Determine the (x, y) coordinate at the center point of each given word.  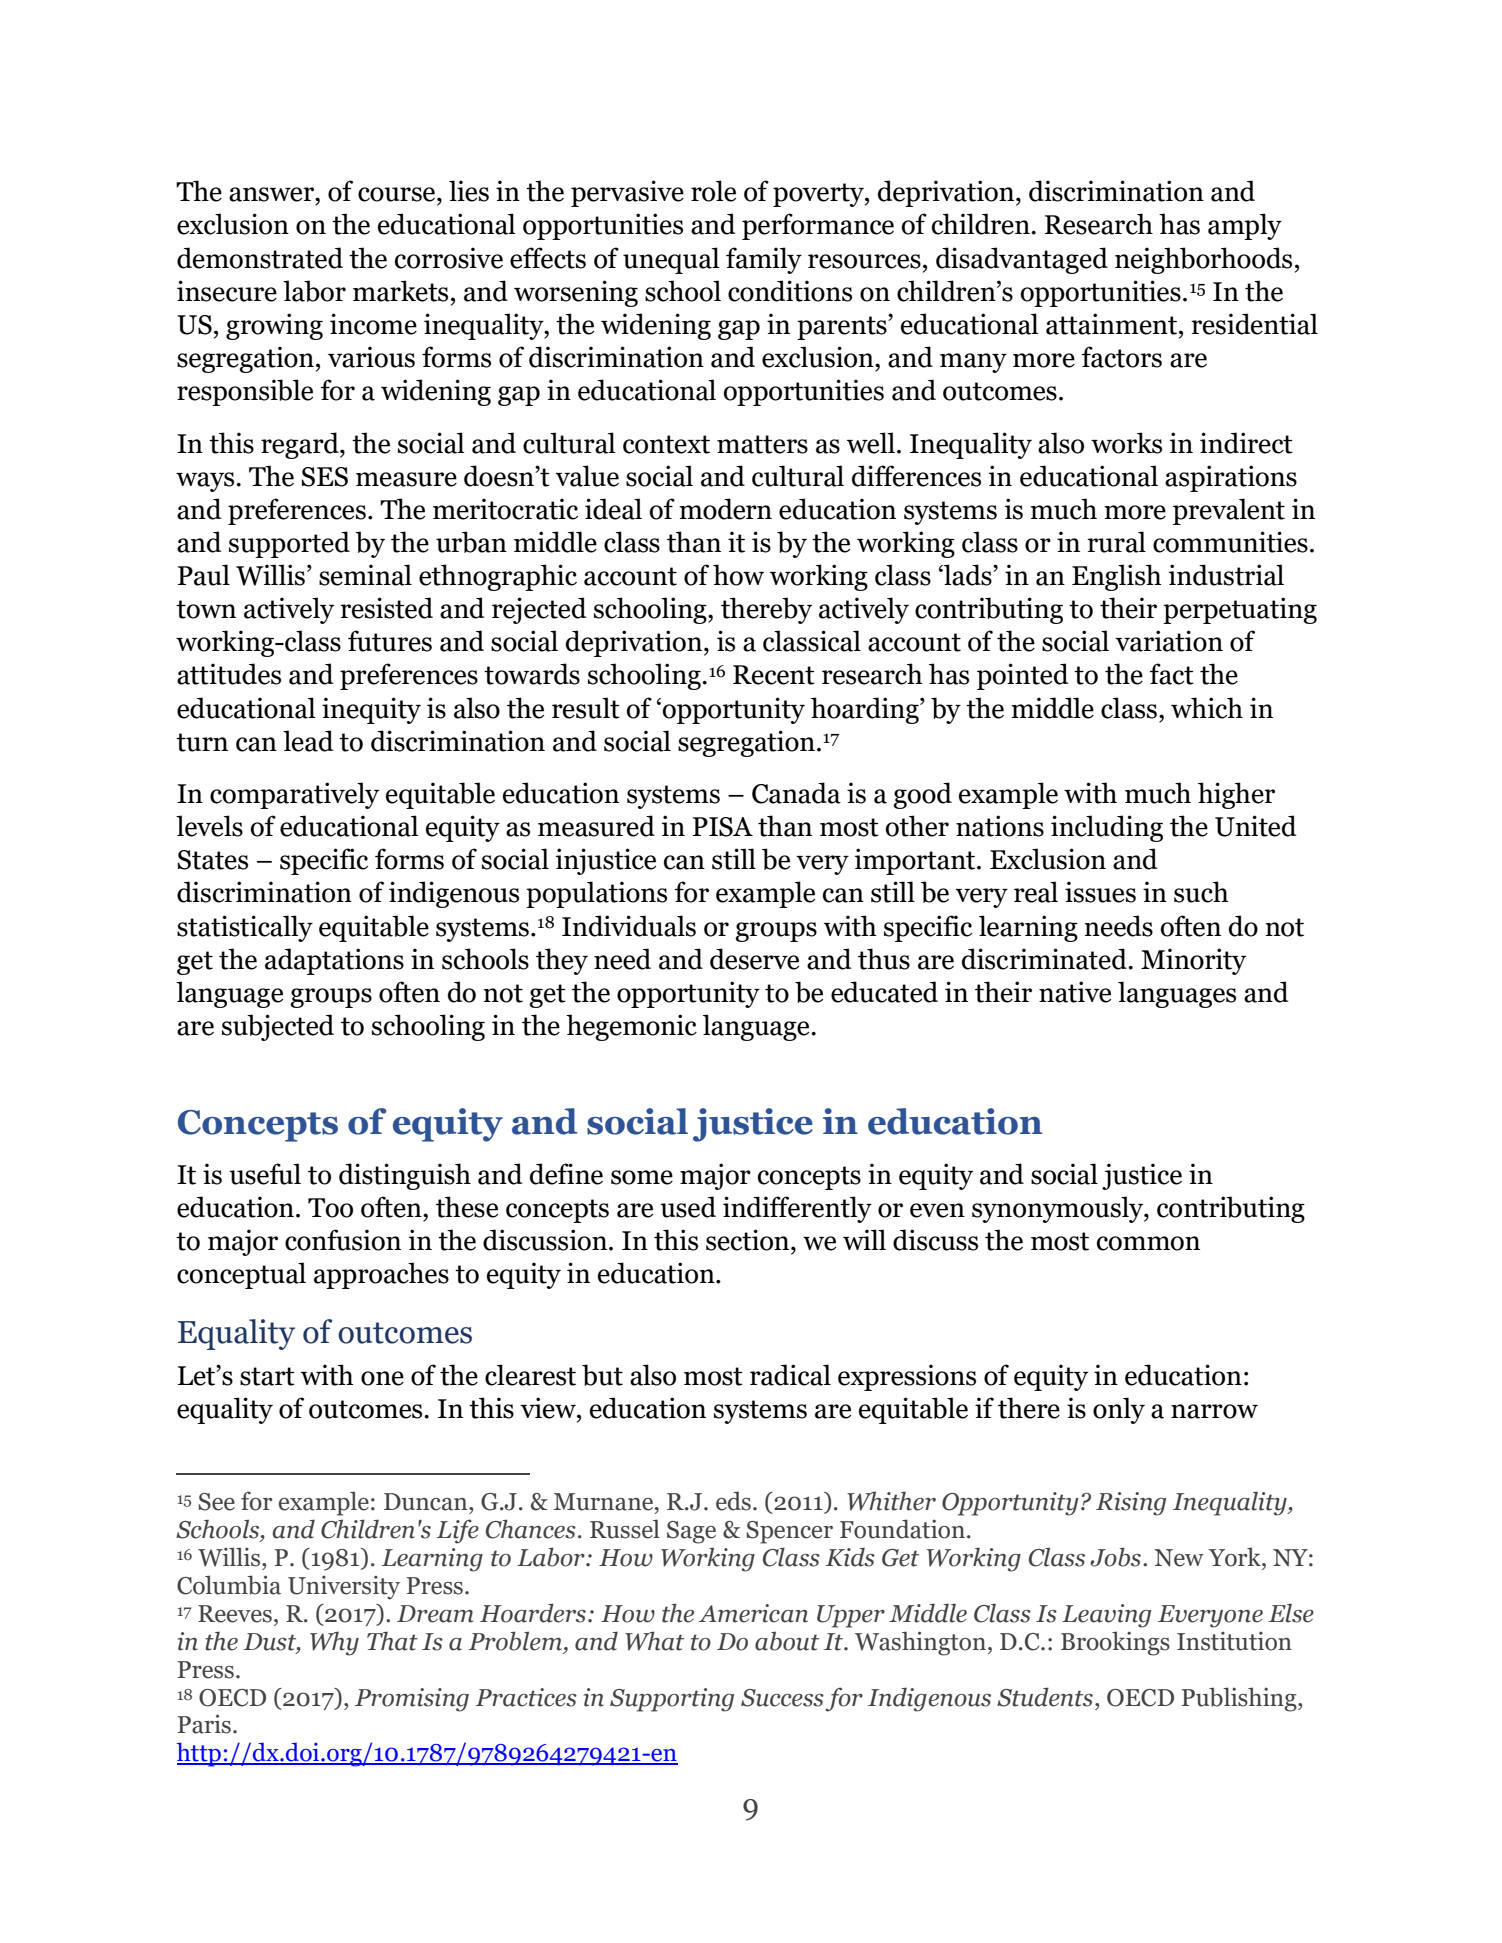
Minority (1193, 961)
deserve (754, 959)
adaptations (334, 961)
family (764, 260)
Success (782, 1698)
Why (334, 1644)
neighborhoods (1203, 260)
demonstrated (260, 258)
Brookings (1115, 1643)
